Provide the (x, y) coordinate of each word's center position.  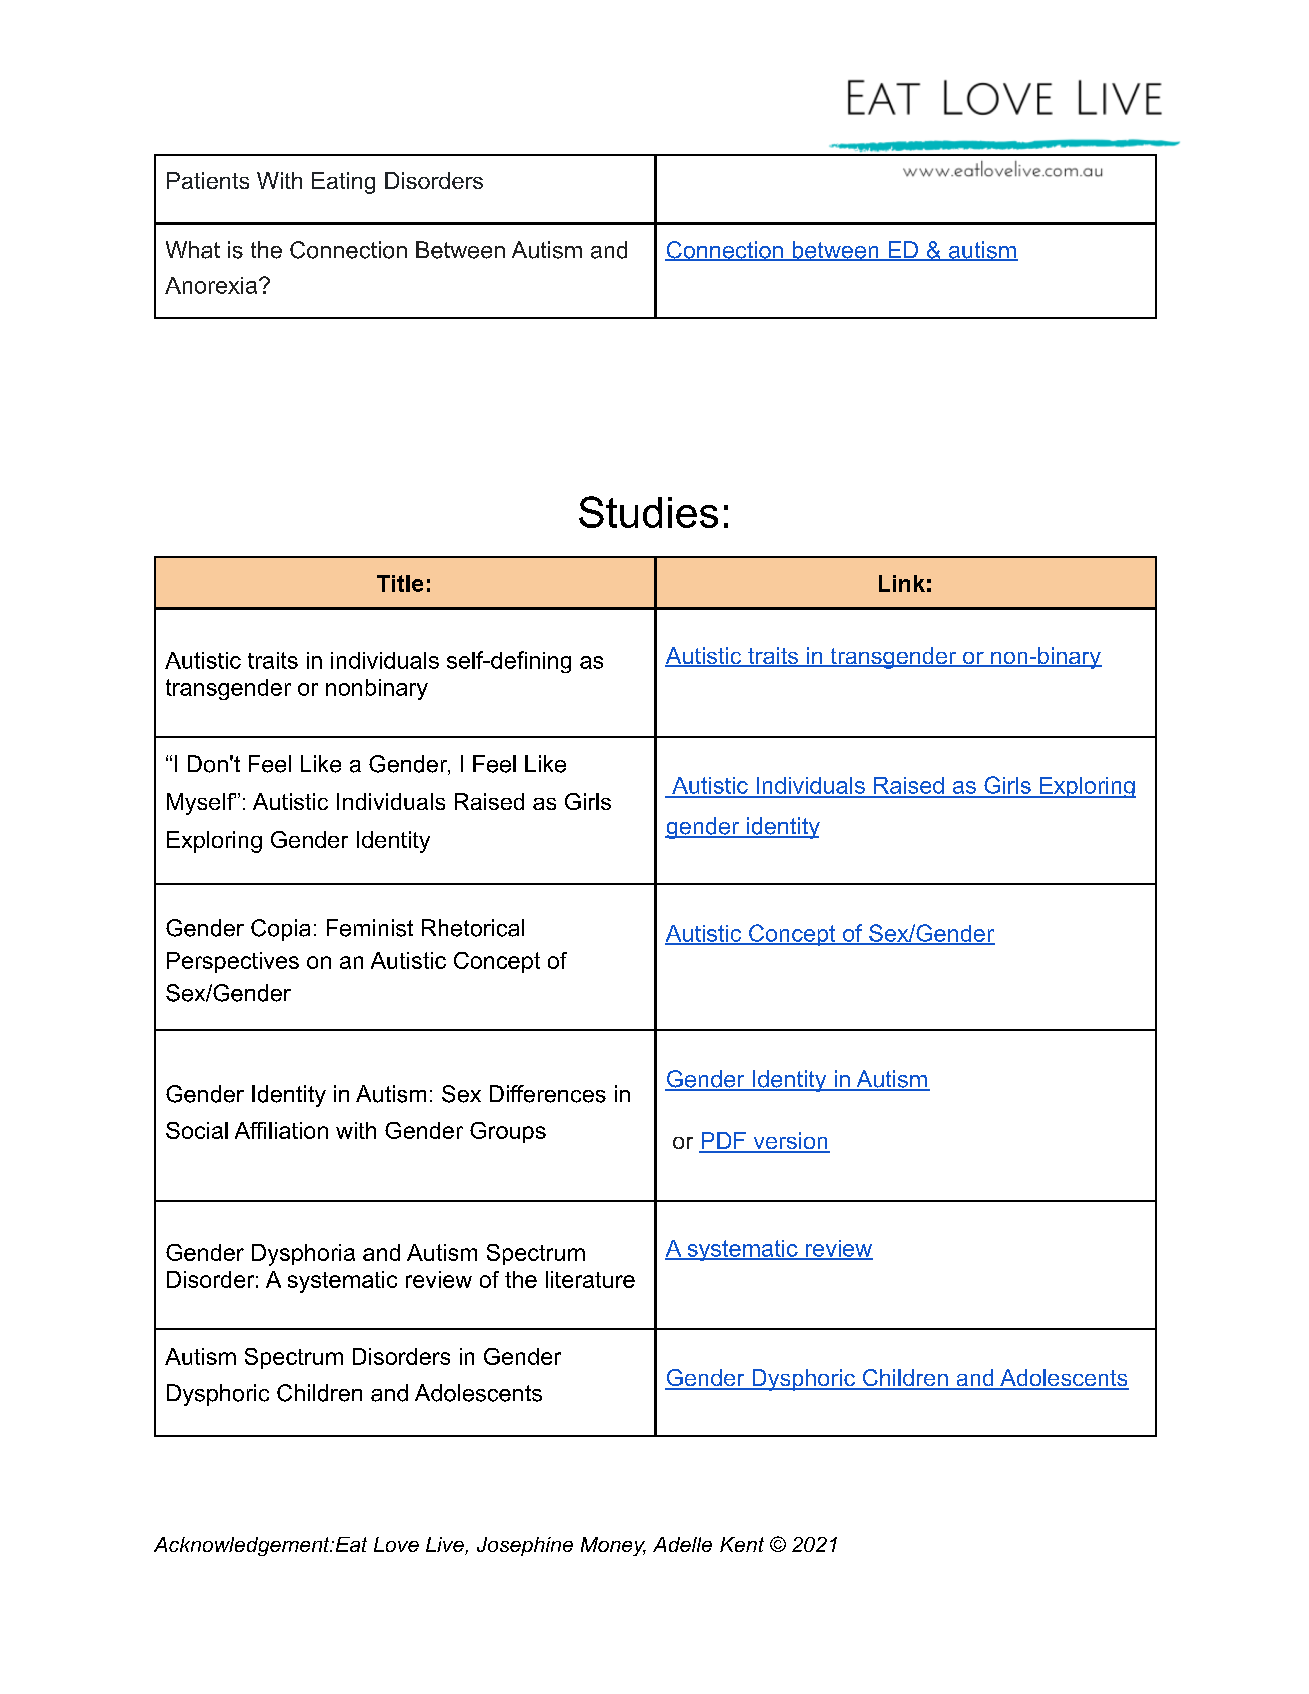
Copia (280, 930)
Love (396, 1544)
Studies (648, 512)
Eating (343, 183)
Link (902, 583)
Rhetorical (473, 928)
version (790, 1142)
